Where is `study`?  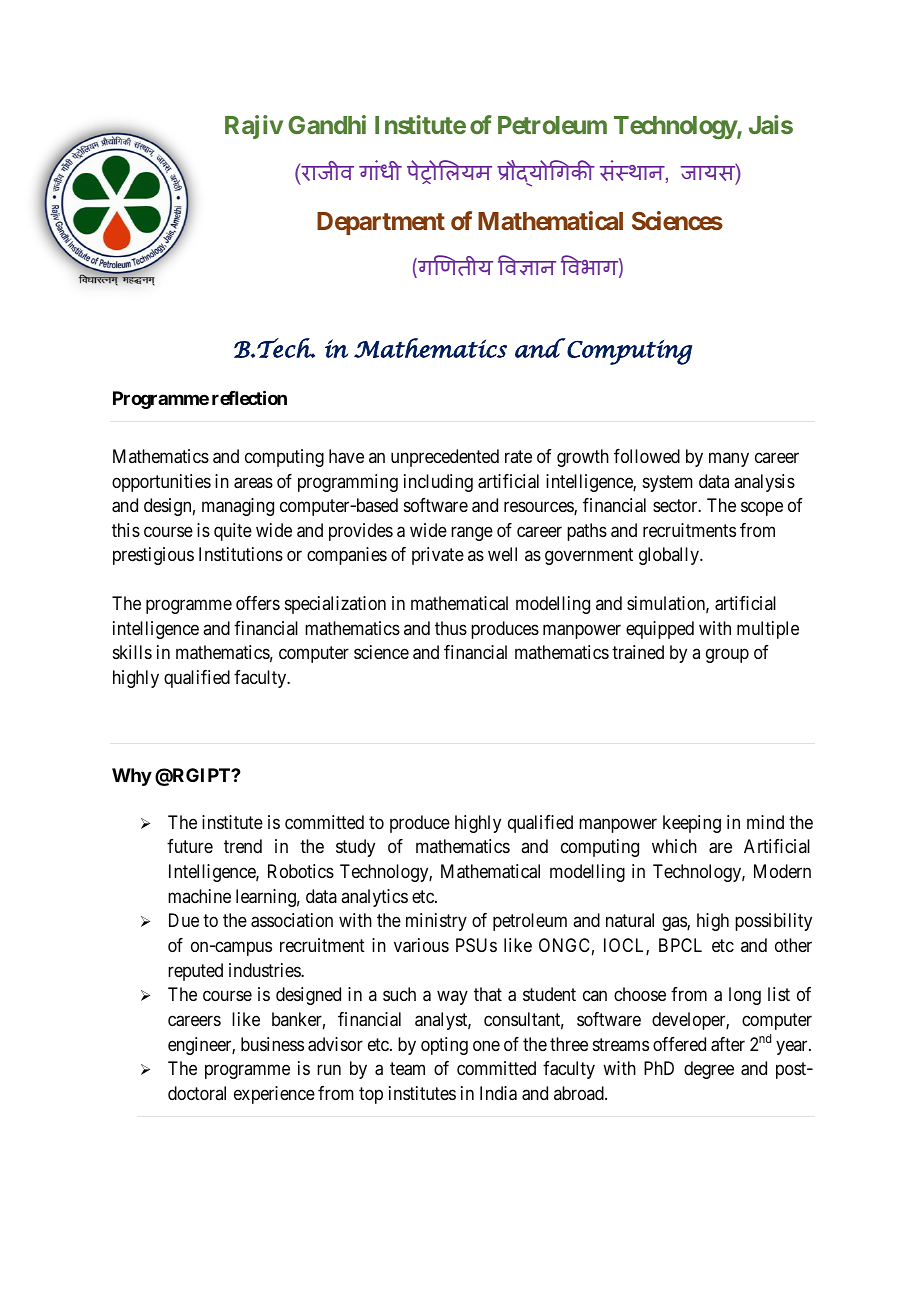
study is located at coordinates (355, 848).
